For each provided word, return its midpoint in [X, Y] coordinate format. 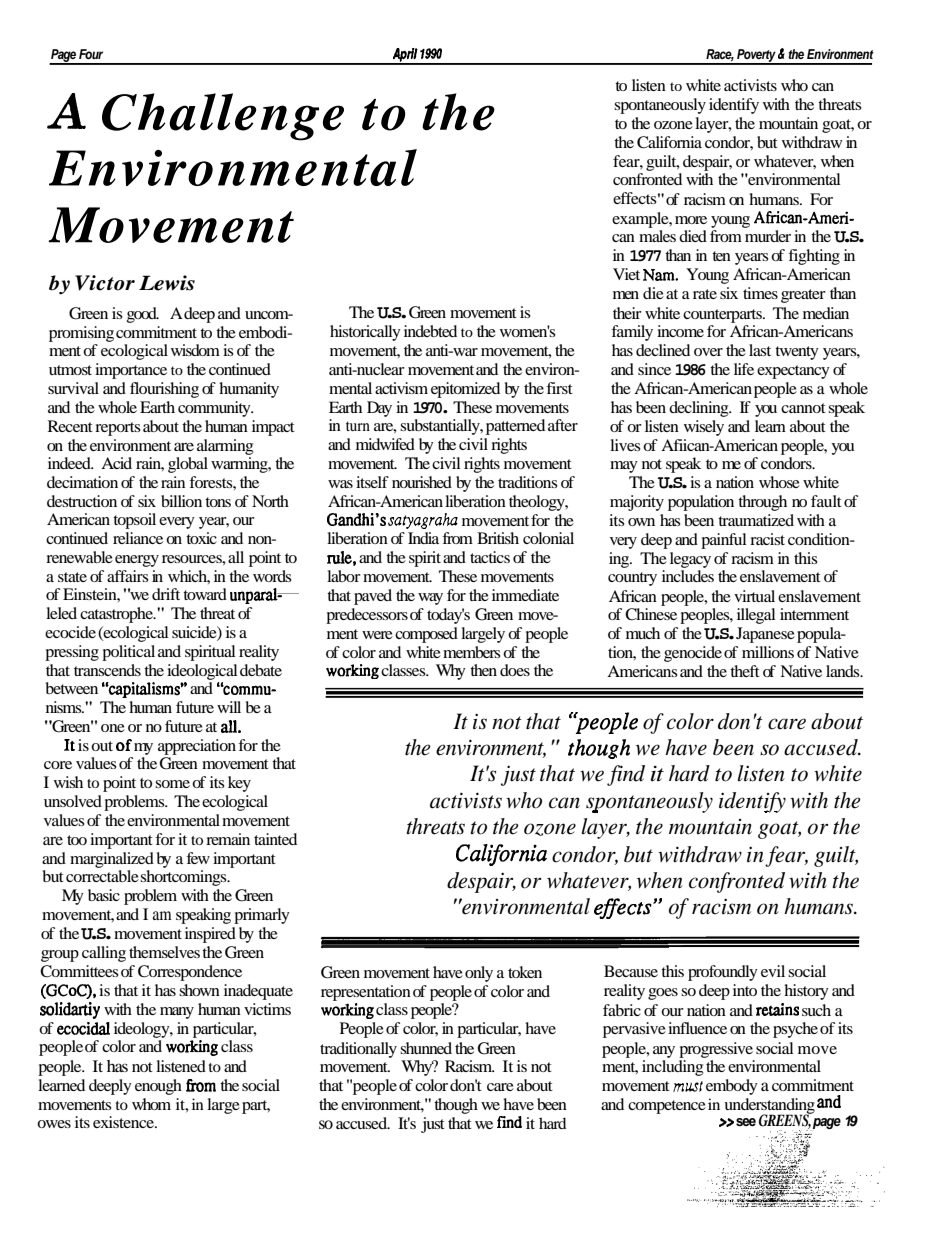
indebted [430, 331]
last [760, 350]
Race [720, 55]
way [430, 599]
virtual [754, 596]
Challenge [223, 117]
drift [166, 594]
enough [158, 1087]
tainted [275, 839]
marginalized [112, 860]
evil [773, 971]
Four [91, 54]
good [143, 315]
